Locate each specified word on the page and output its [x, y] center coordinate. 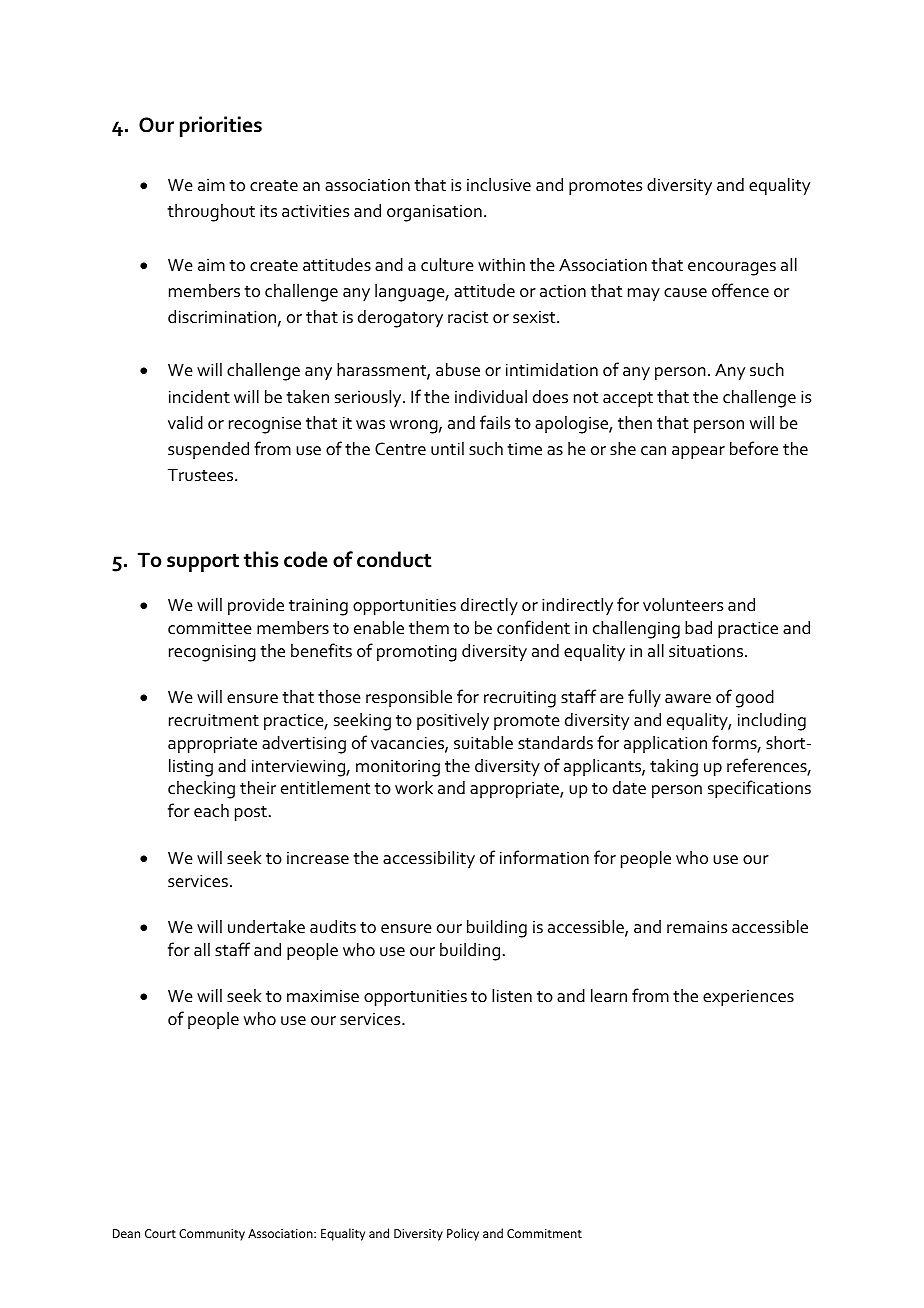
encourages [732, 269]
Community [212, 1235]
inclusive [499, 185]
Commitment [544, 1233]
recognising [212, 653]
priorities [221, 126]
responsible [409, 698]
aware [688, 699]
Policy [463, 1234]
